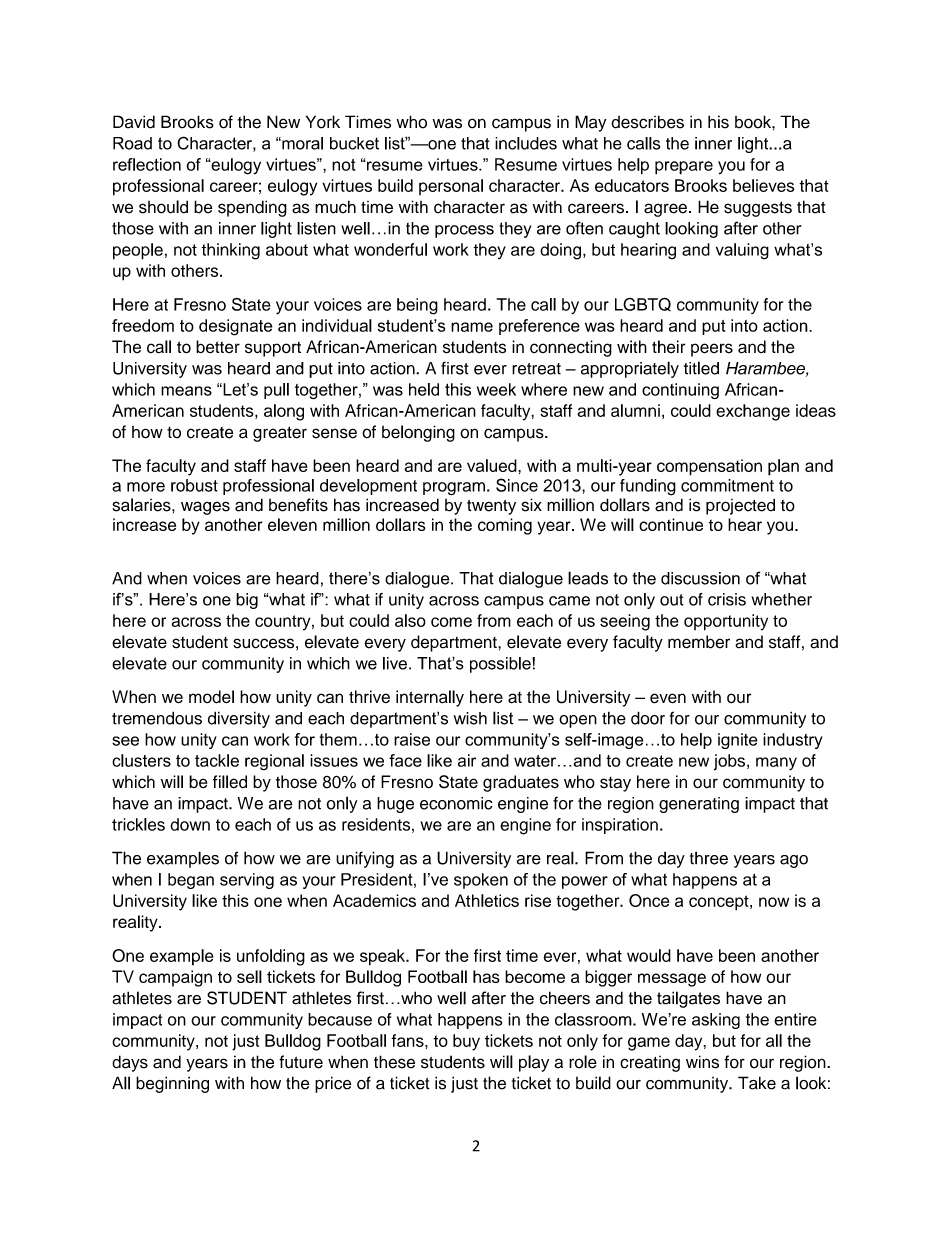 The width and height of the screenshot is (952, 1233). Describe the element at coordinates (147, 164) in the screenshot. I see `reflection` at that location.
